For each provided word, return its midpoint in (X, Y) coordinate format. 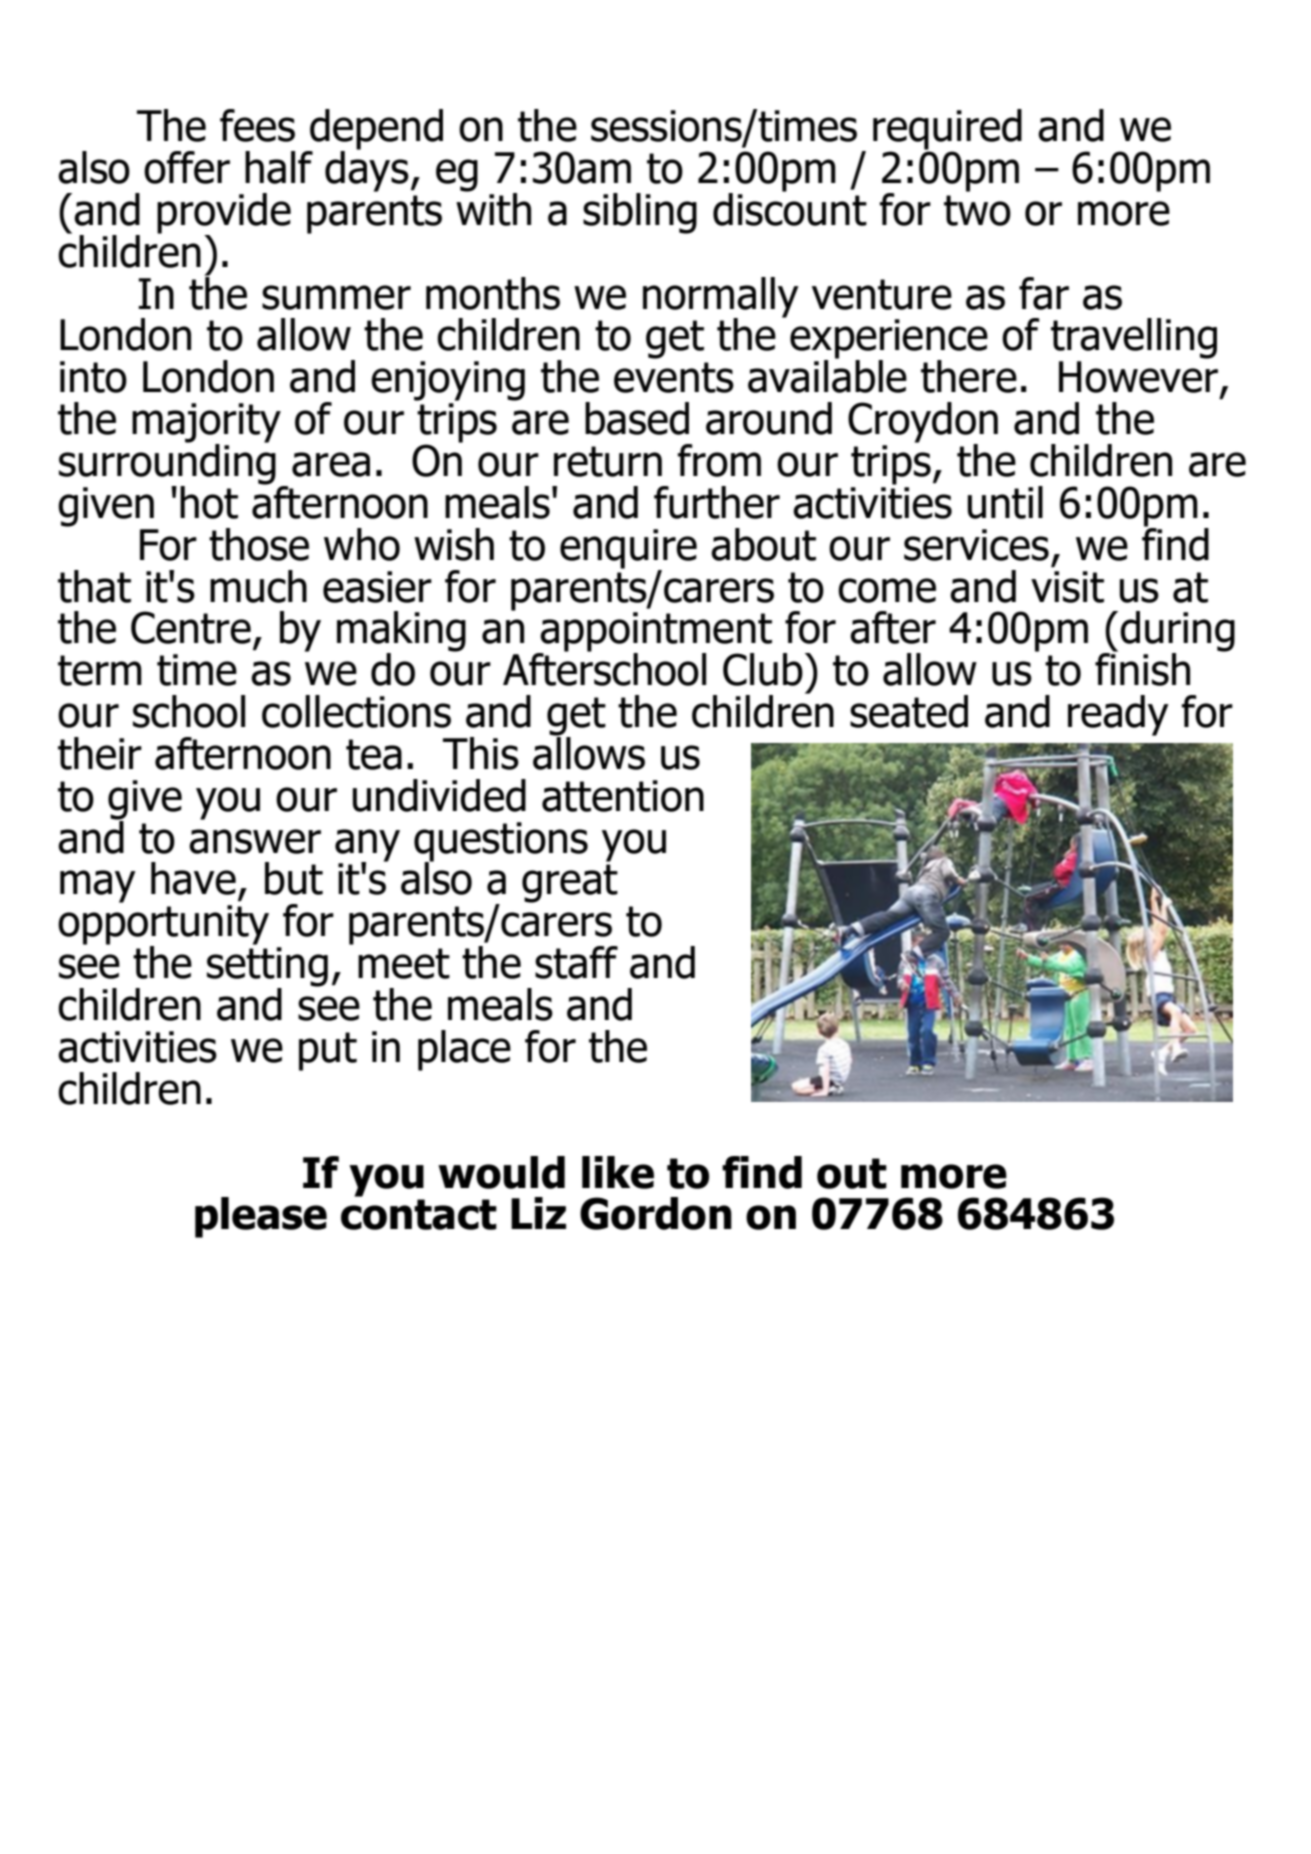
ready (1118, 715)
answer (255, 841)
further (717, 502)
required (947, 130)
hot (209, 502)
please (261, 1217)
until (1005, 502)
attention (623, 796)
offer (187, 167)
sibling (640, 213)
